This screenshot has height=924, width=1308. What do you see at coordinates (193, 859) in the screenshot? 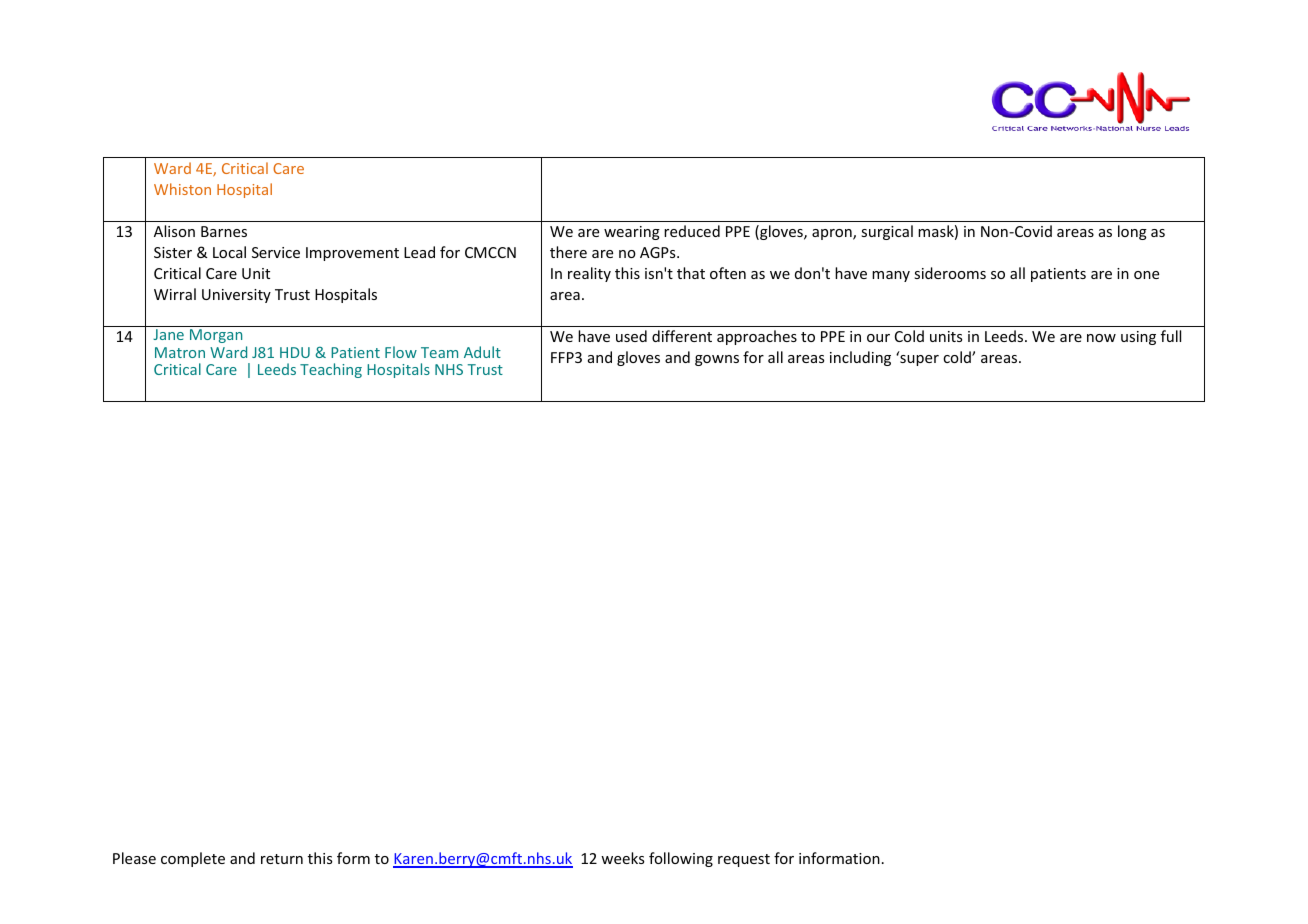
I see `complete` at bounding box center [193, 859].
